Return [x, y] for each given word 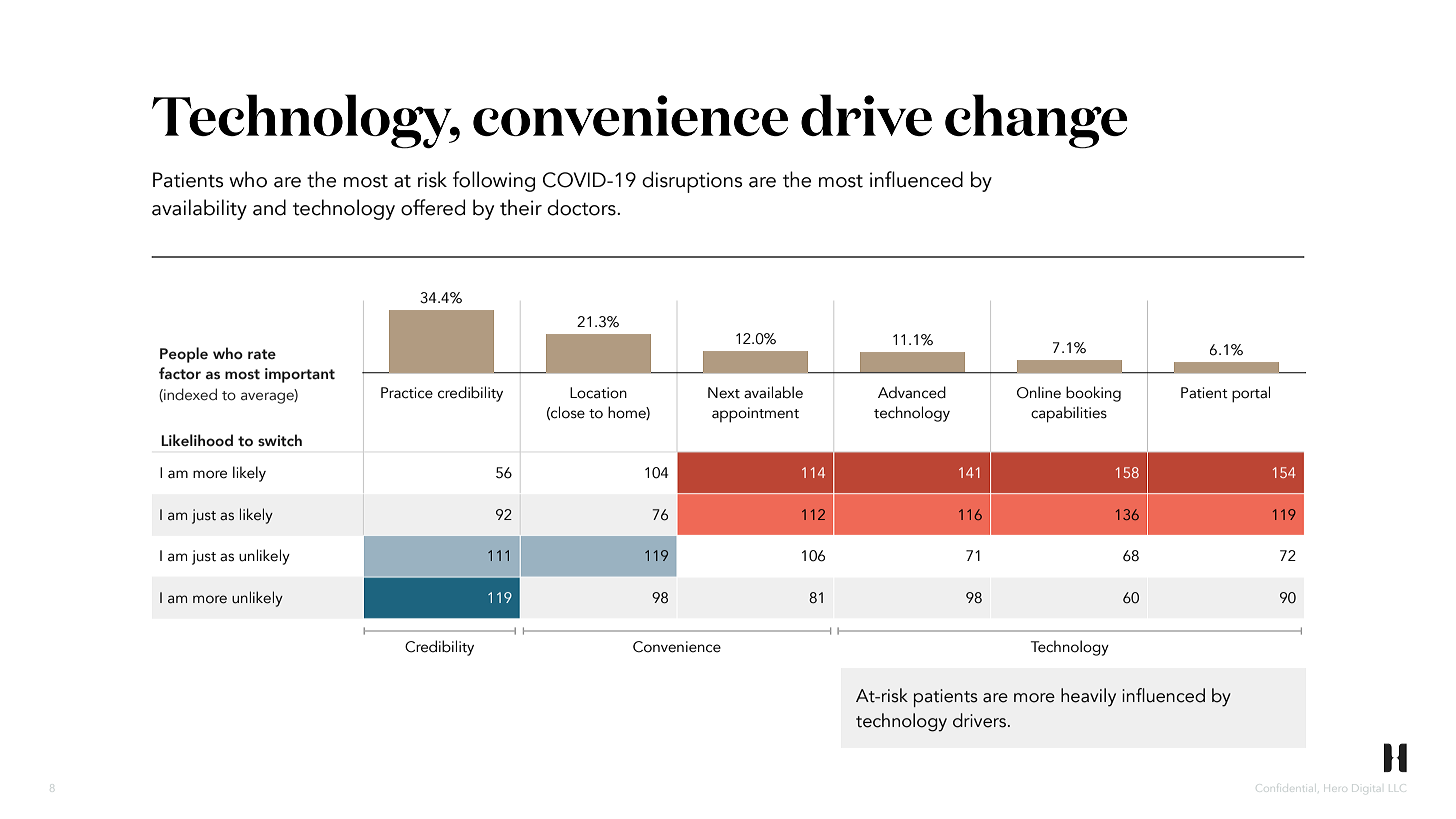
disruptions [692, 182]
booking [1093, 394]
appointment [755, 415]
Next [724, 393]
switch [280, 440]
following [494, 181]
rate [262, 354]
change [1036, 121]
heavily [1088, 697]
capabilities [1069, 414]
